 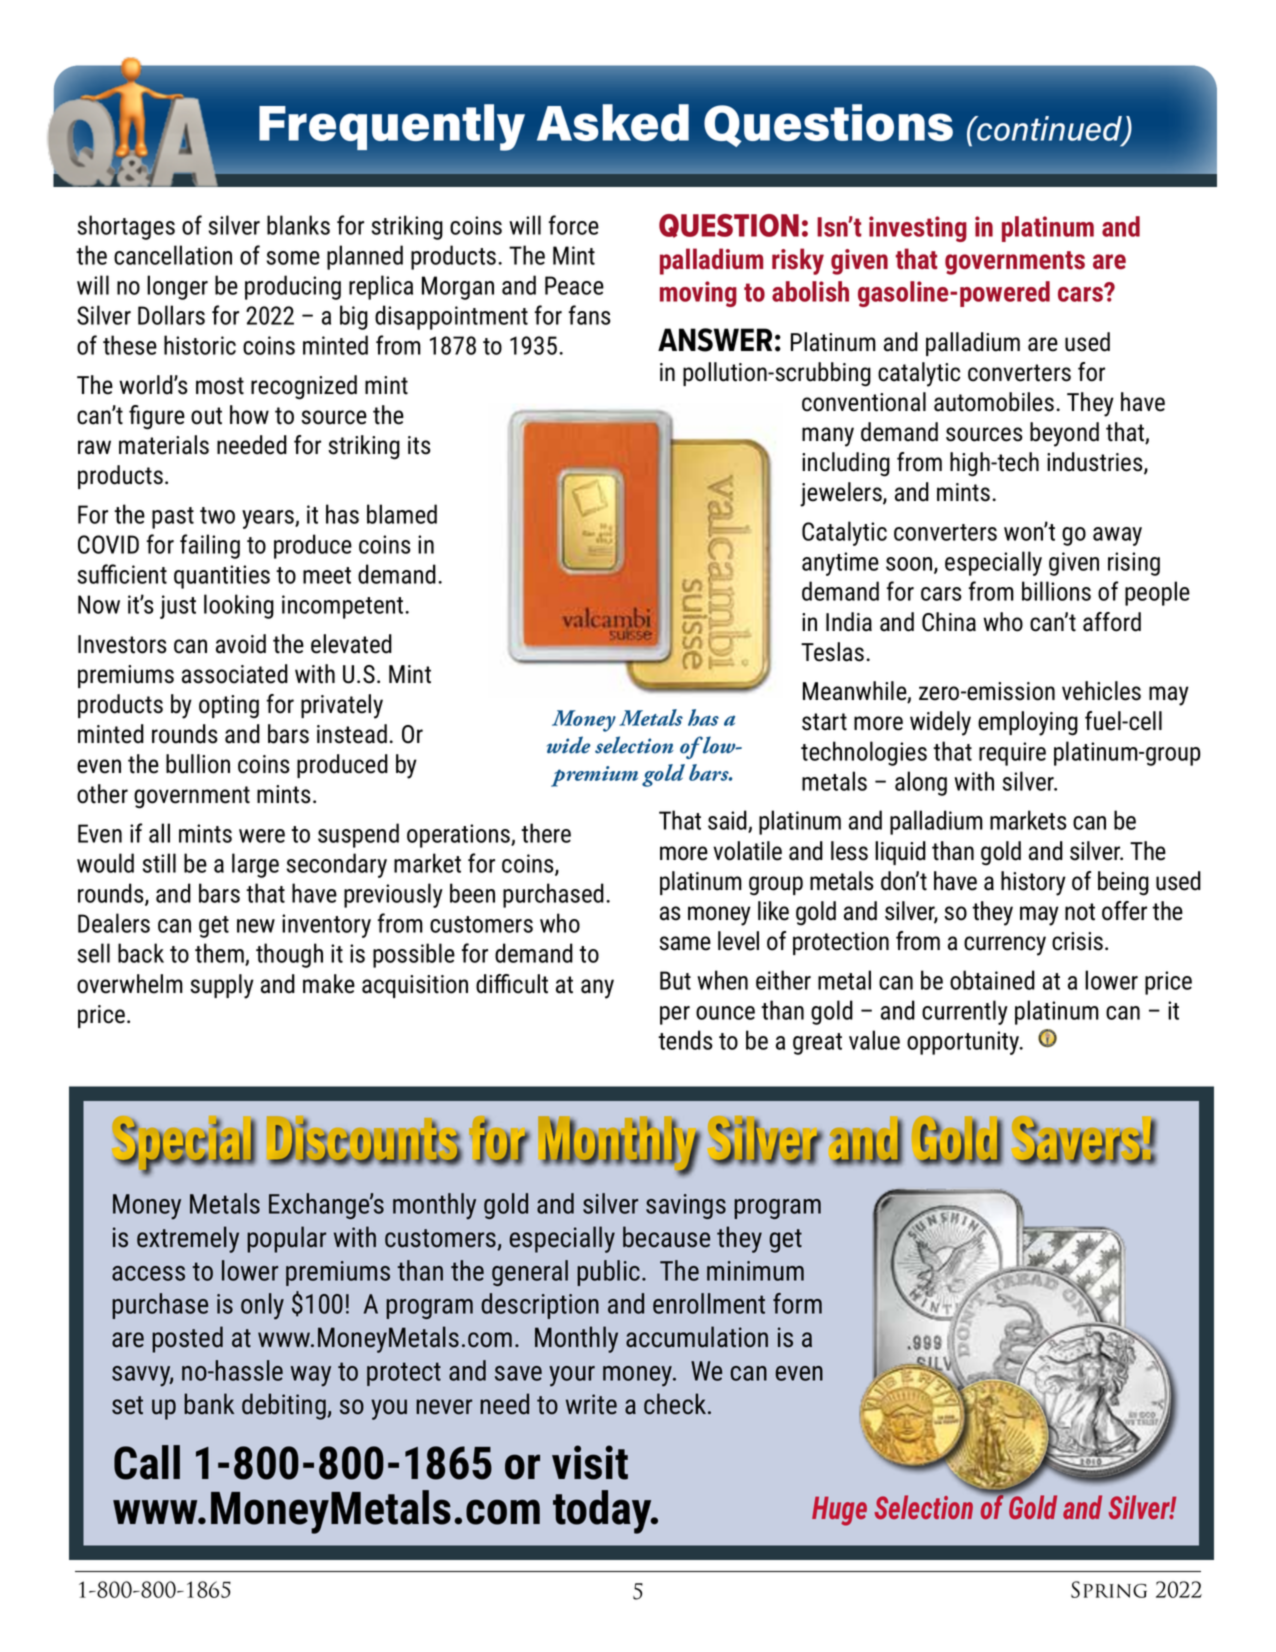 What do you see at coordinates (842, 494) in the screenshot?
I see `jewelers` at bounding box center [842, 494].
